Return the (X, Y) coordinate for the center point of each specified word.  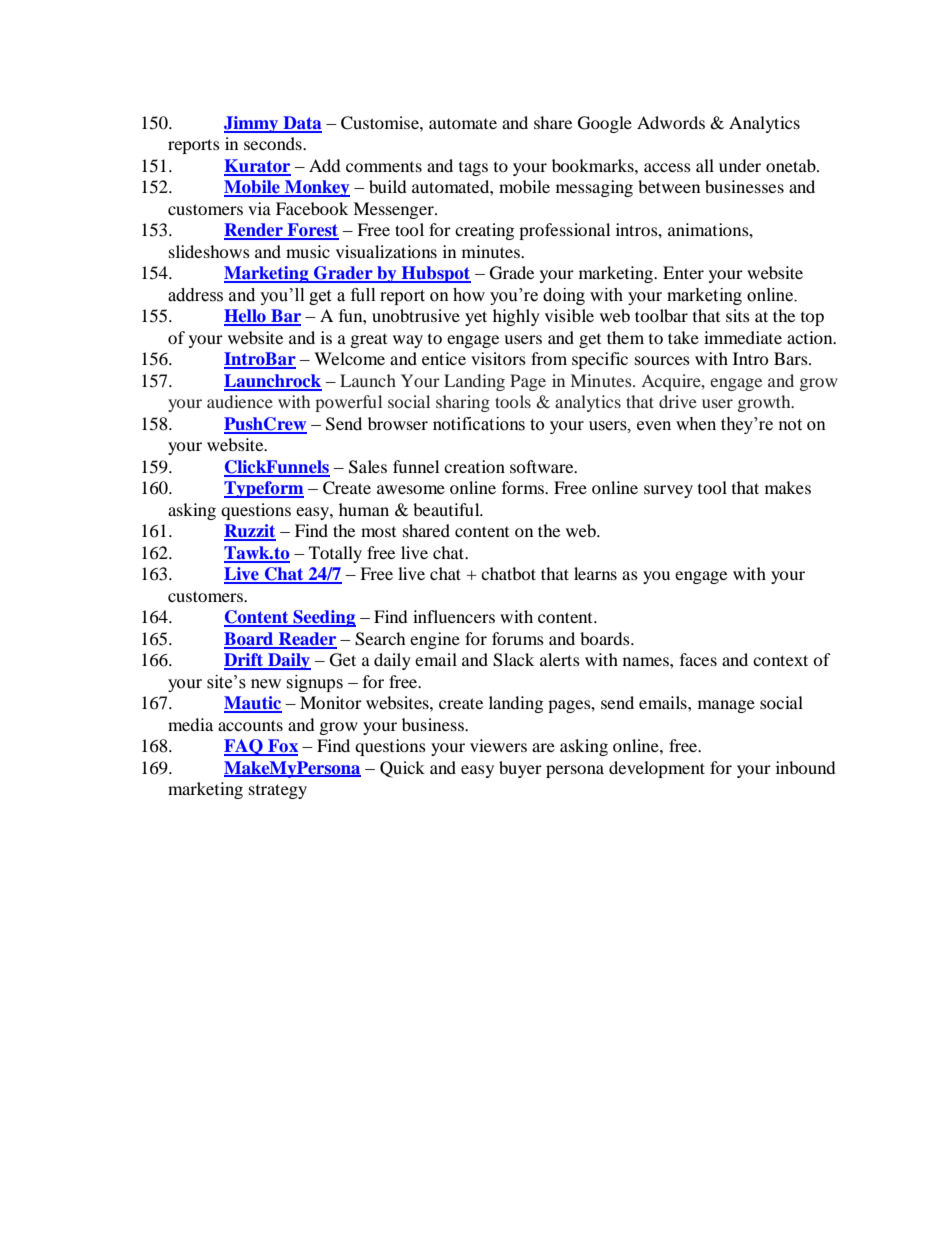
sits (738, 315)
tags (473, 169)
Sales (368, 467)
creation (474, 466)
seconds (274, 143)
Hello (246, 317)
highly (516, 317)
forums (518, 638)
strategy (278, 791)
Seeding (323, 618)
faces (698, 659)
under (740, 165)
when (696, 424)
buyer (520, 769)
